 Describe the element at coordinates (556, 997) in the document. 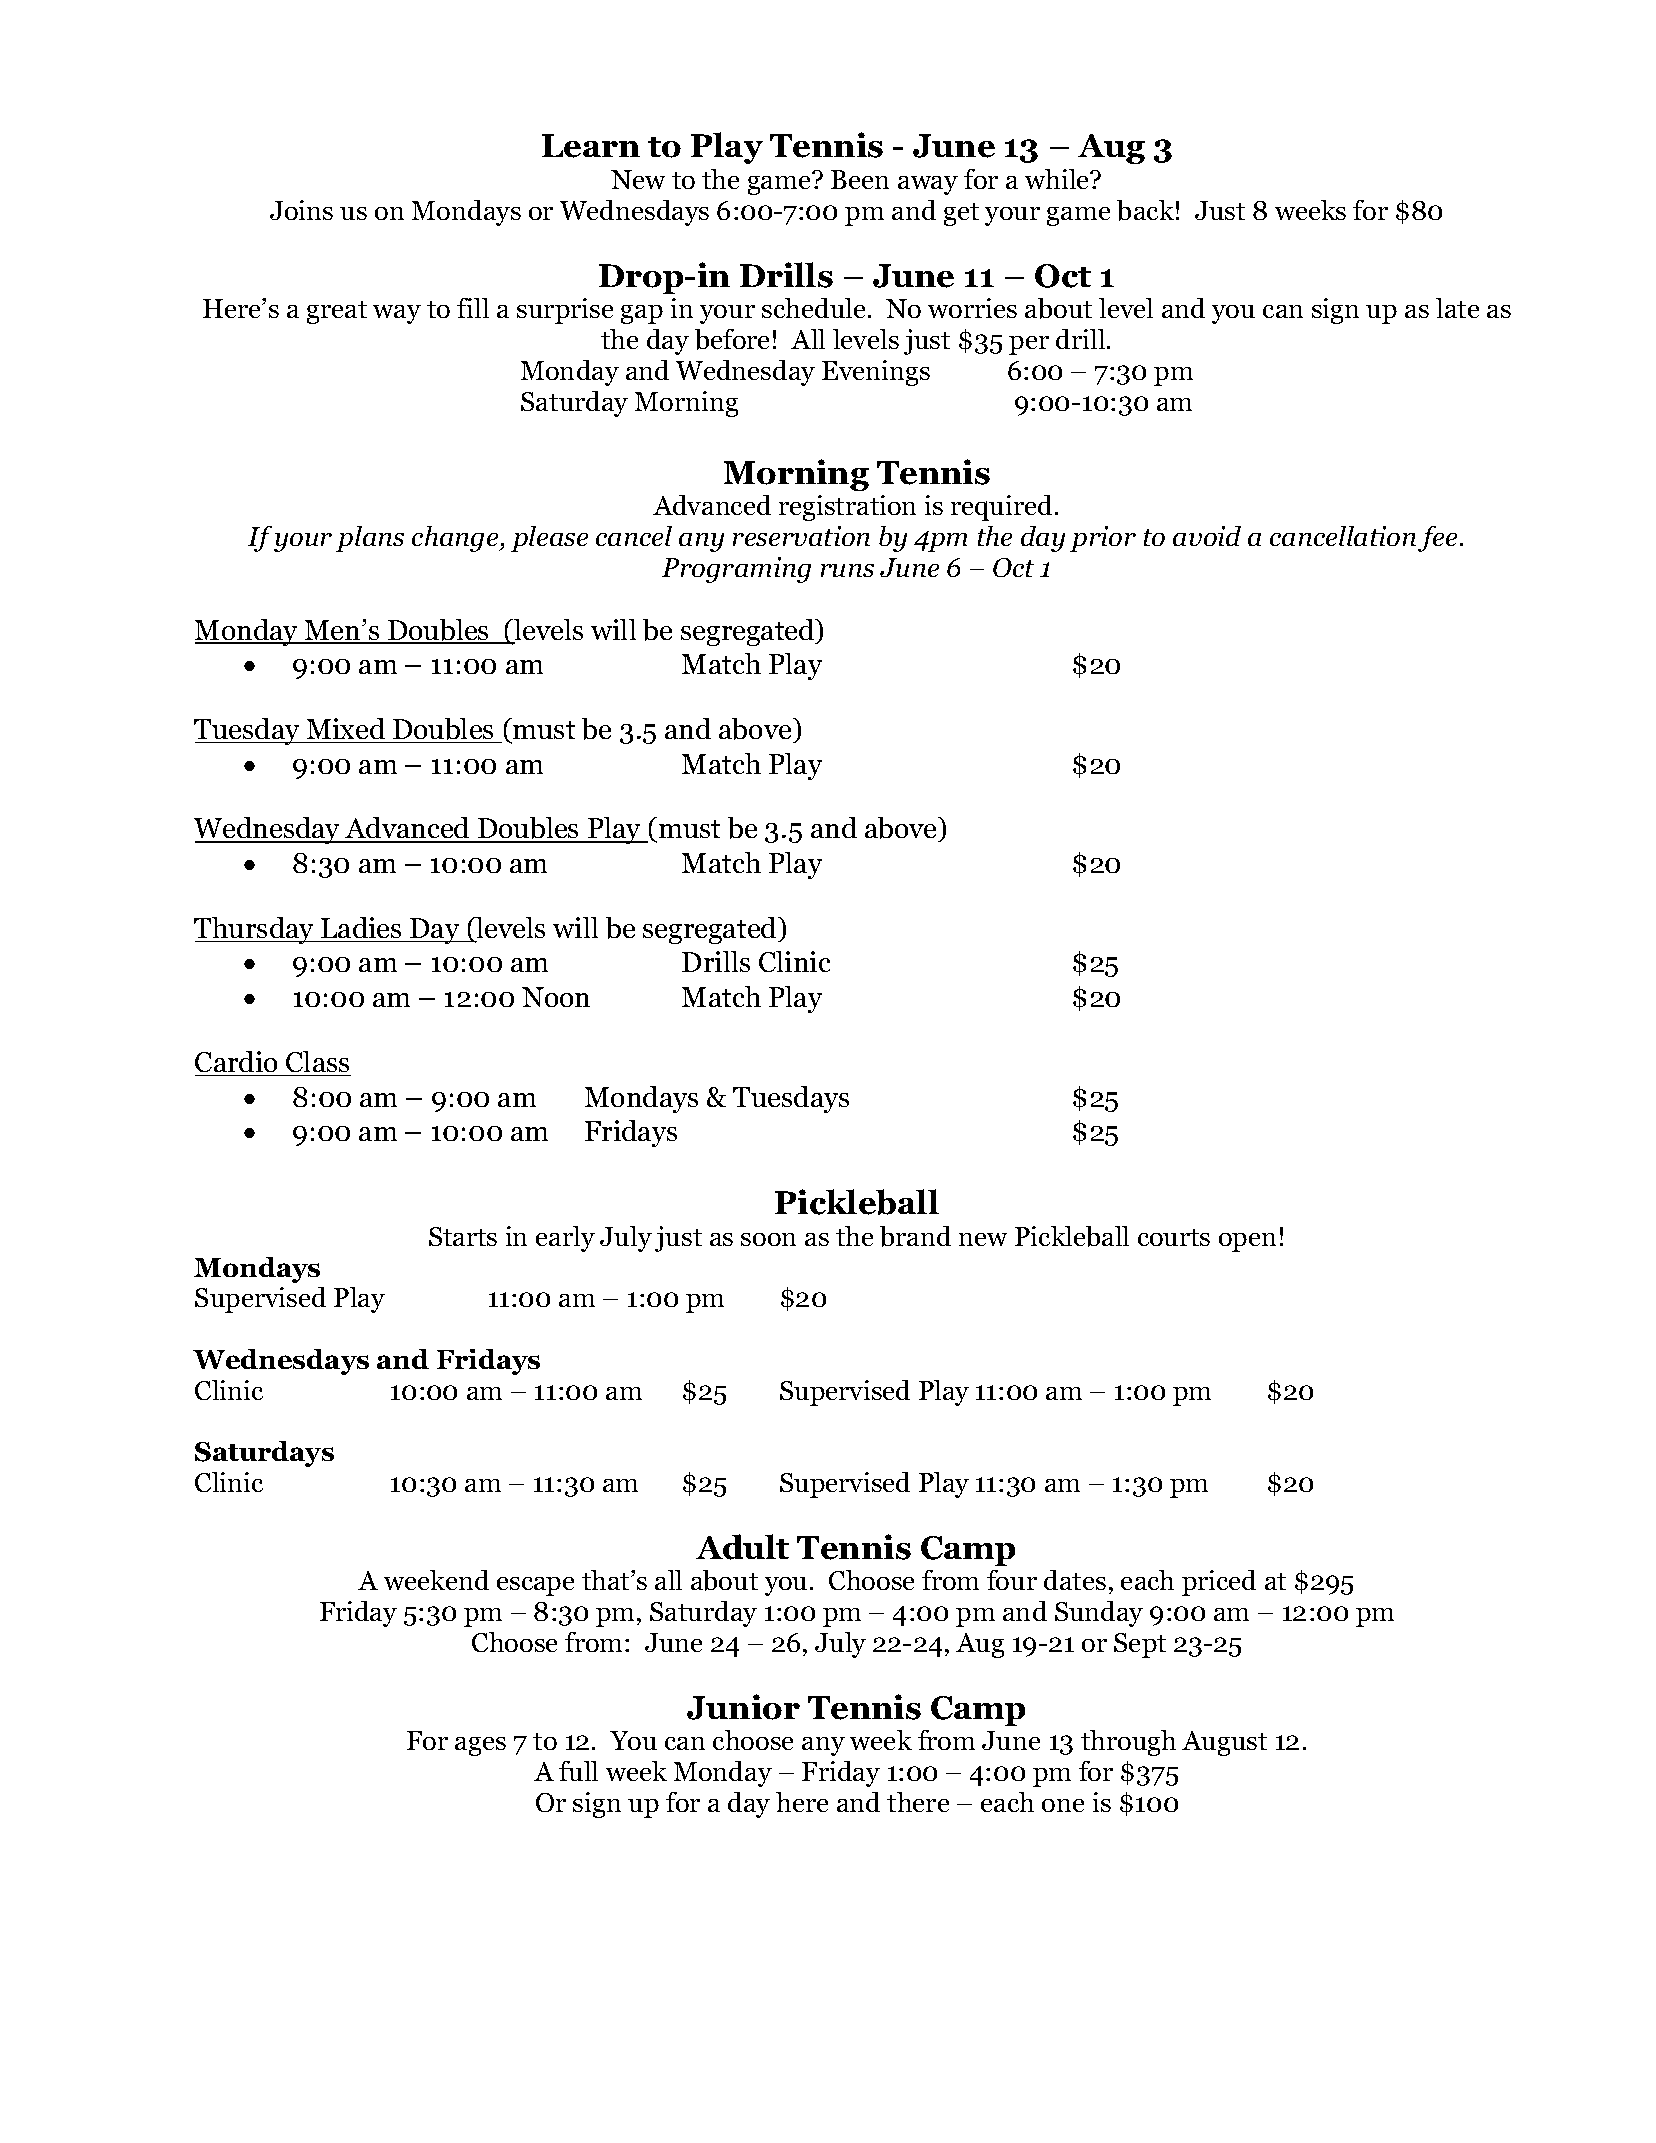

I see `Noon` at that location.
